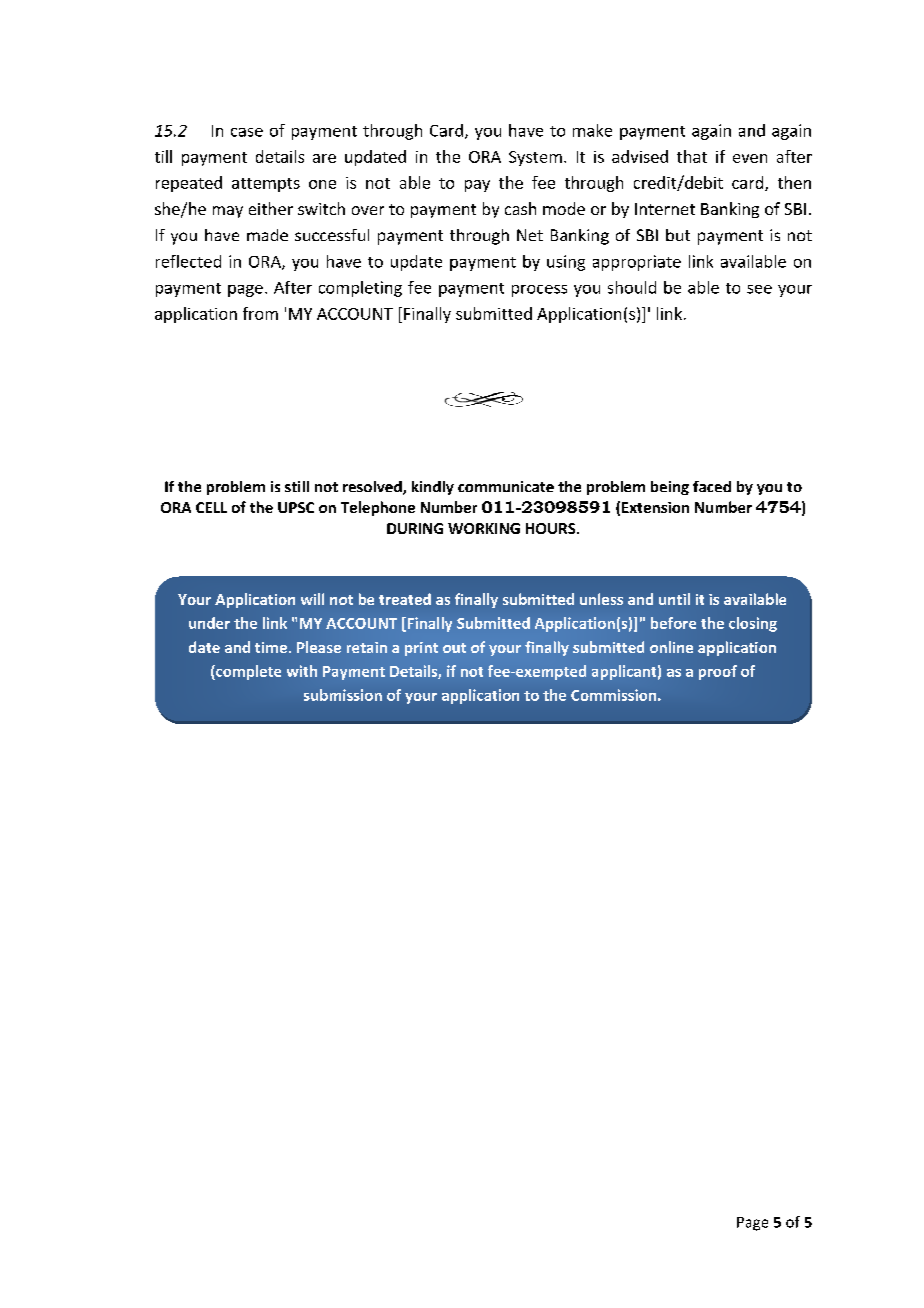 This screenshot has width=924, height=1308. Describe the element at coordinates (297, 486) in the screenshot. I see `still` at that location.
